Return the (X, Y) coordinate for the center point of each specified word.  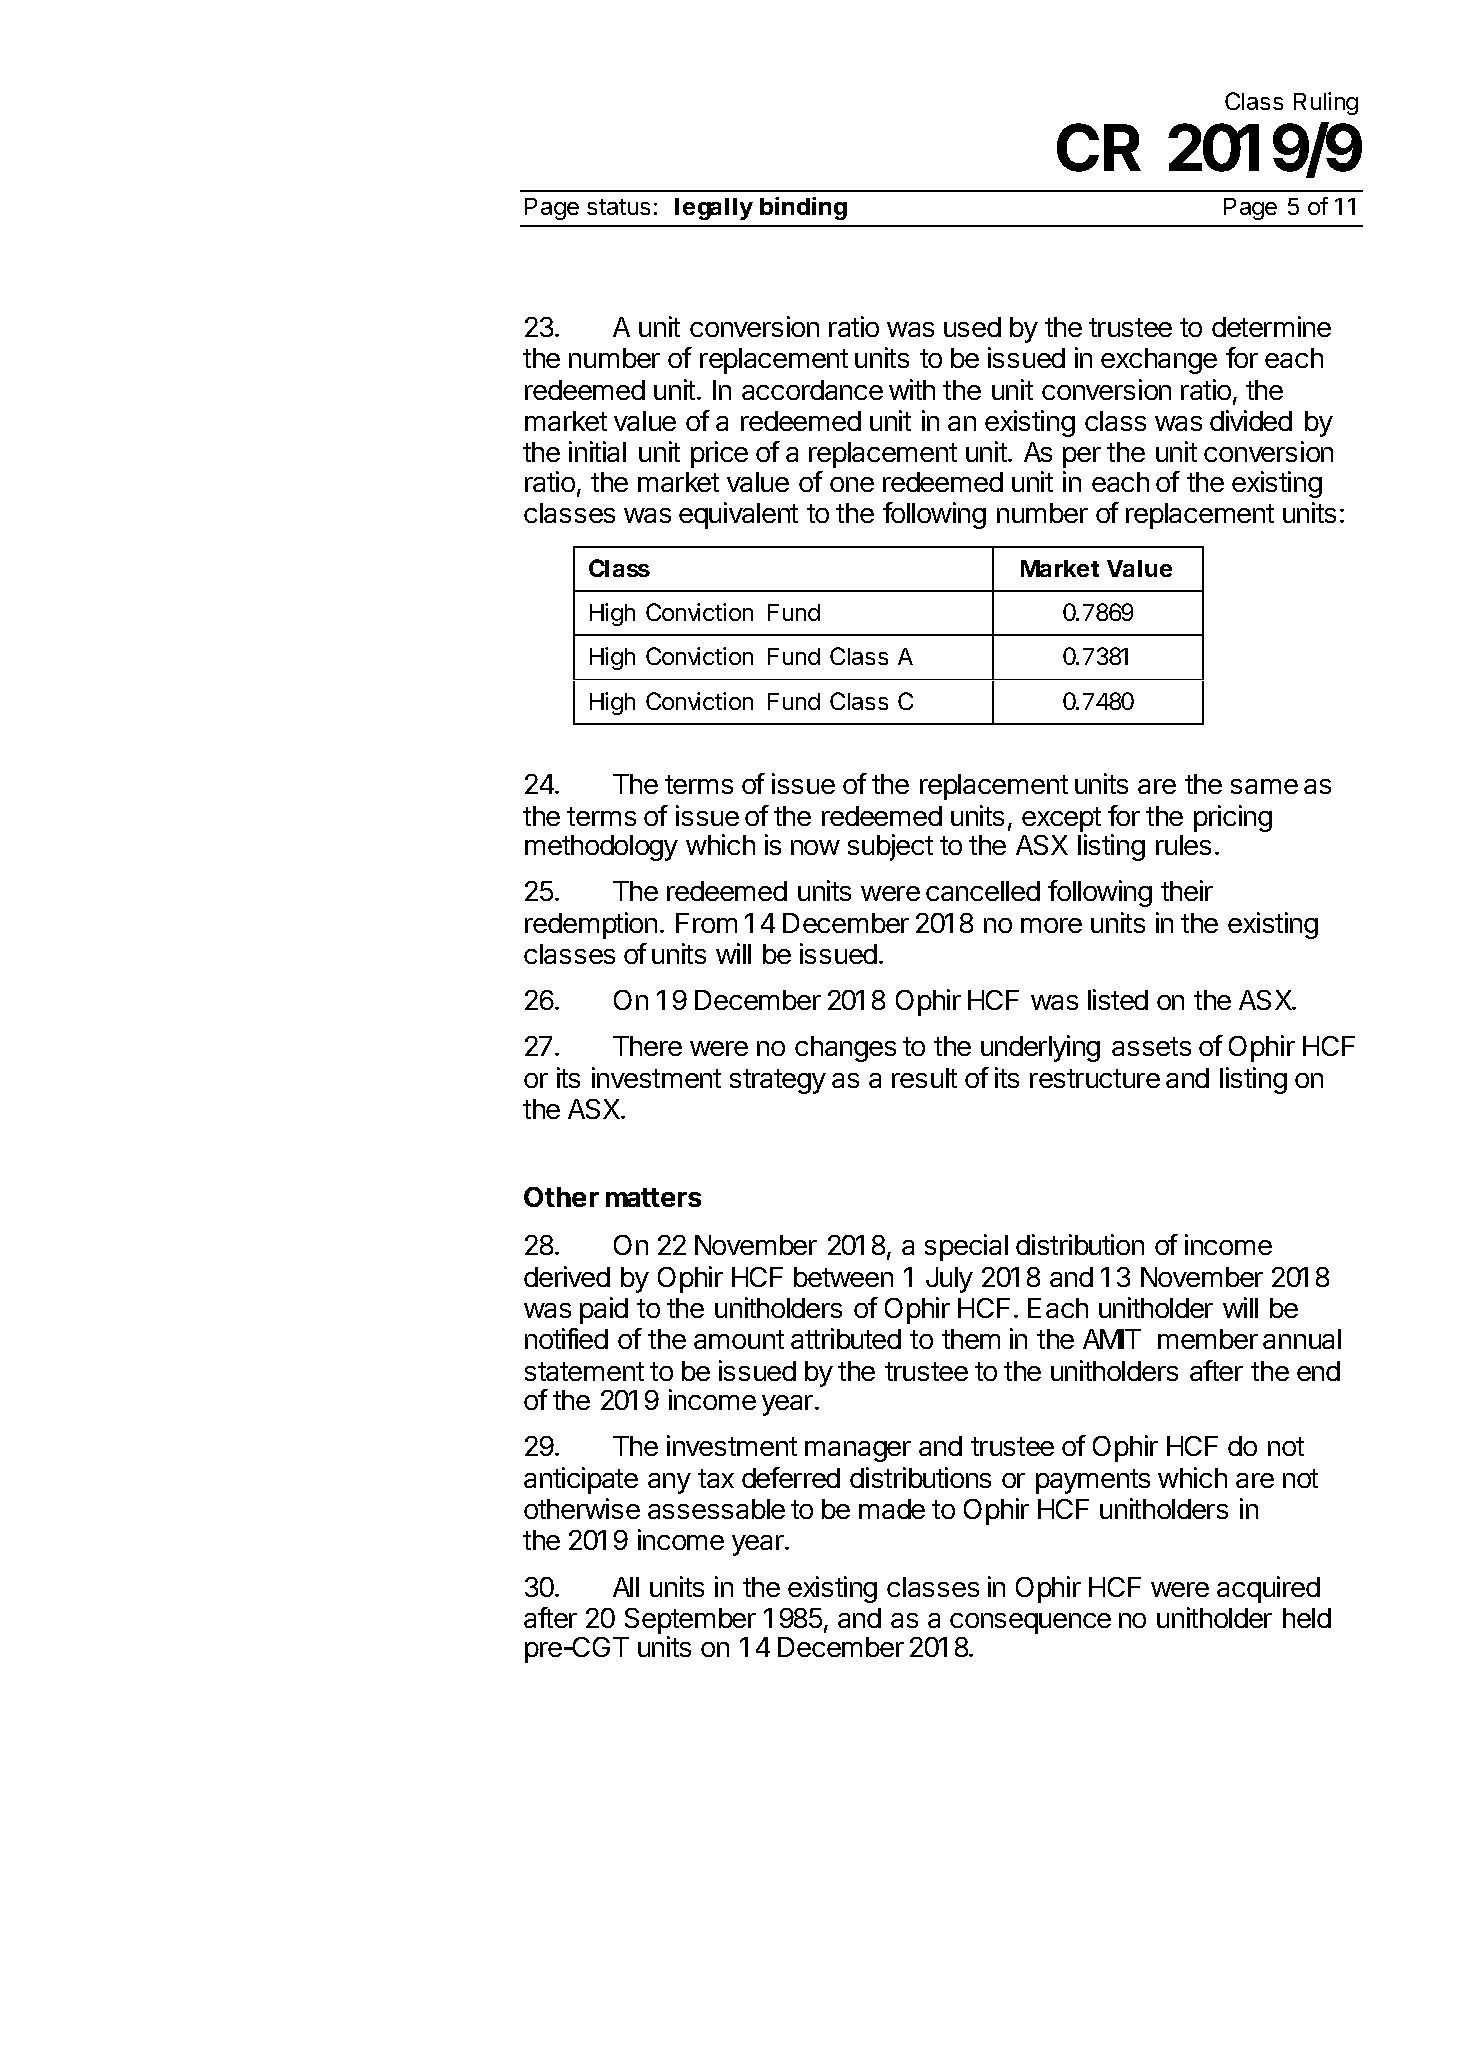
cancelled (983, 891)
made (892, 1509)
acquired (1268, 1589)
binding (803, 208)
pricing (1233, 818)
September (690, 1622)
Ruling (1326, 103)
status (618, 207)
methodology (601, 848)
